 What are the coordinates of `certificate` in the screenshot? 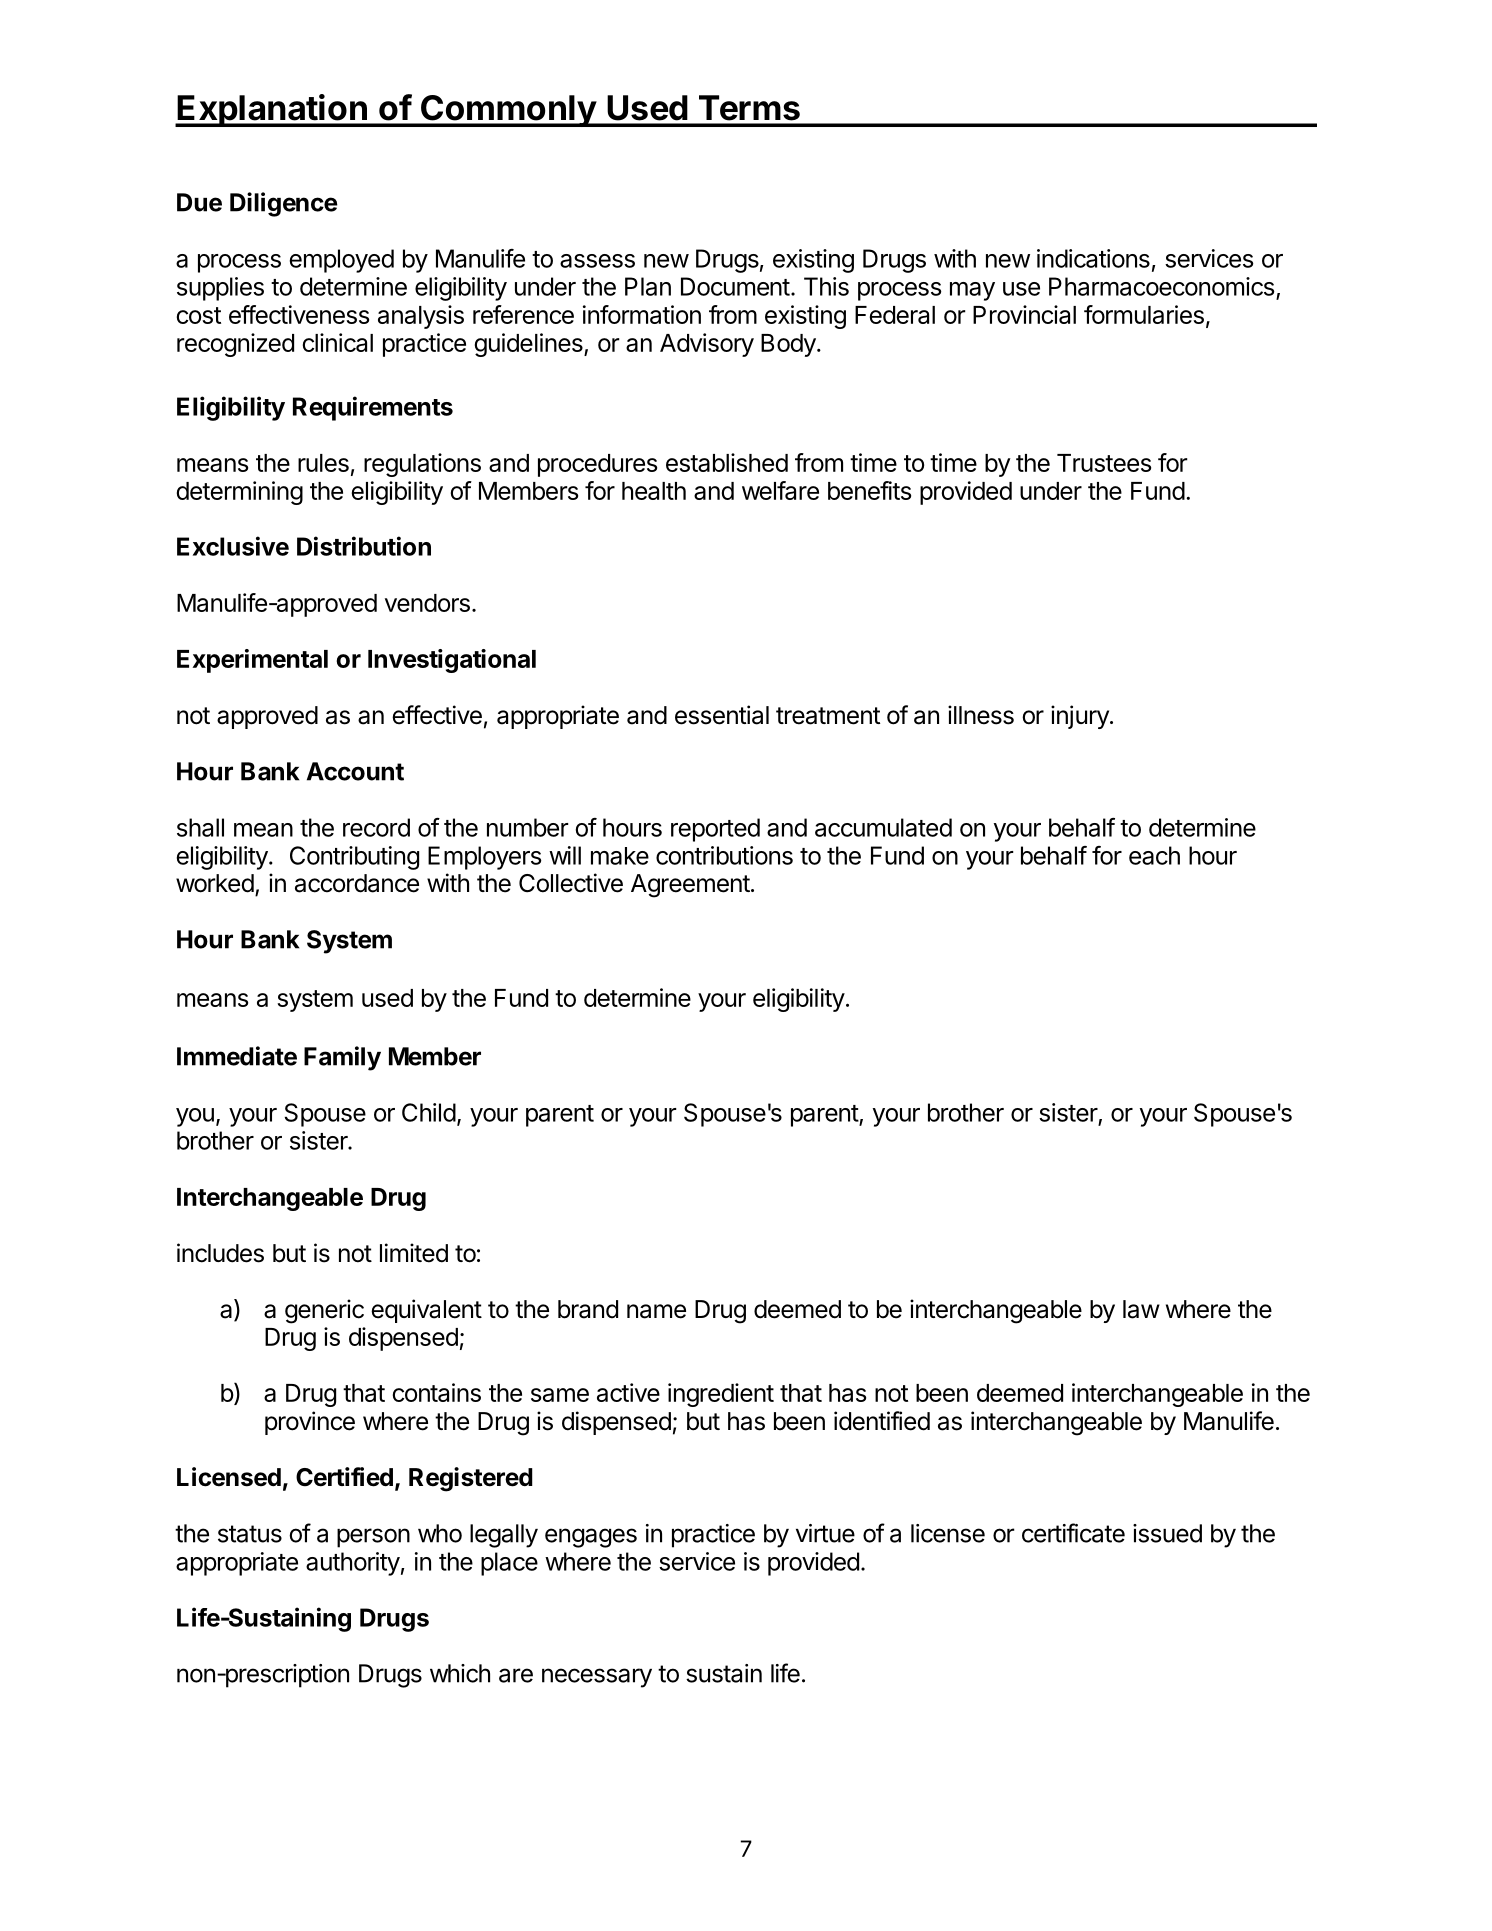 It's located at (1073, 1533).
